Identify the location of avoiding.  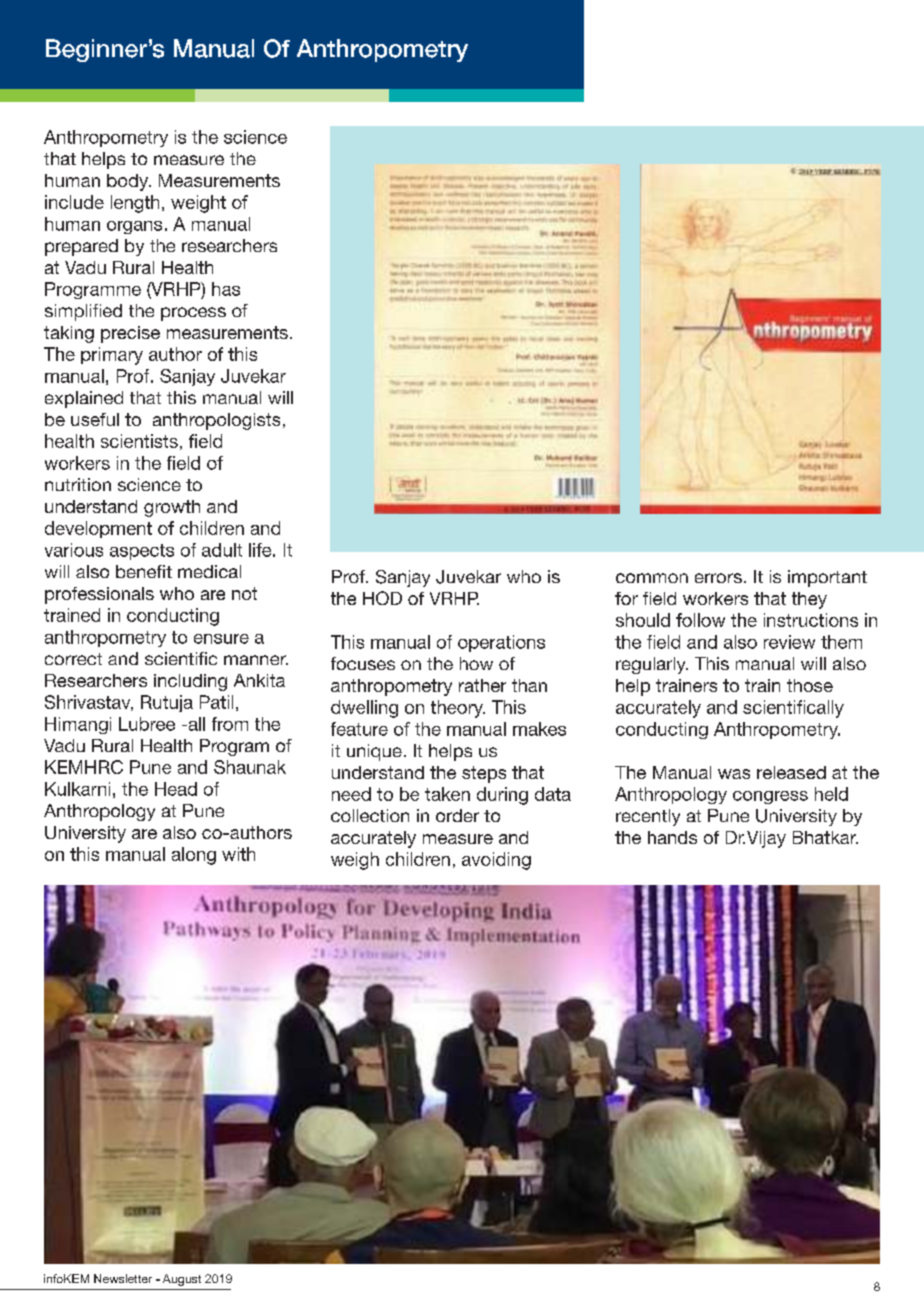
(496, 861).
